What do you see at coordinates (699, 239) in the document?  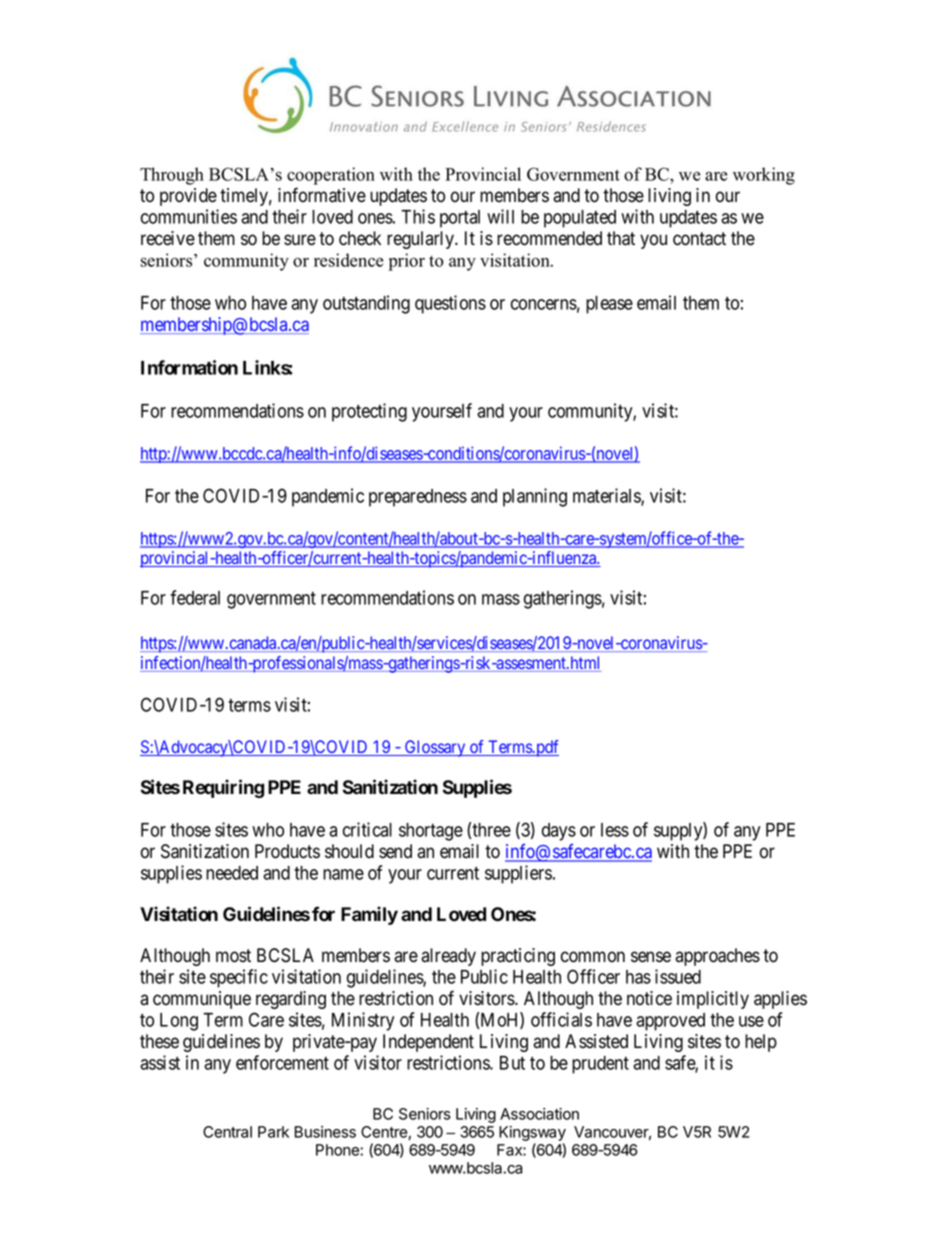 I see `contact` at bounding box center [699, 239].
